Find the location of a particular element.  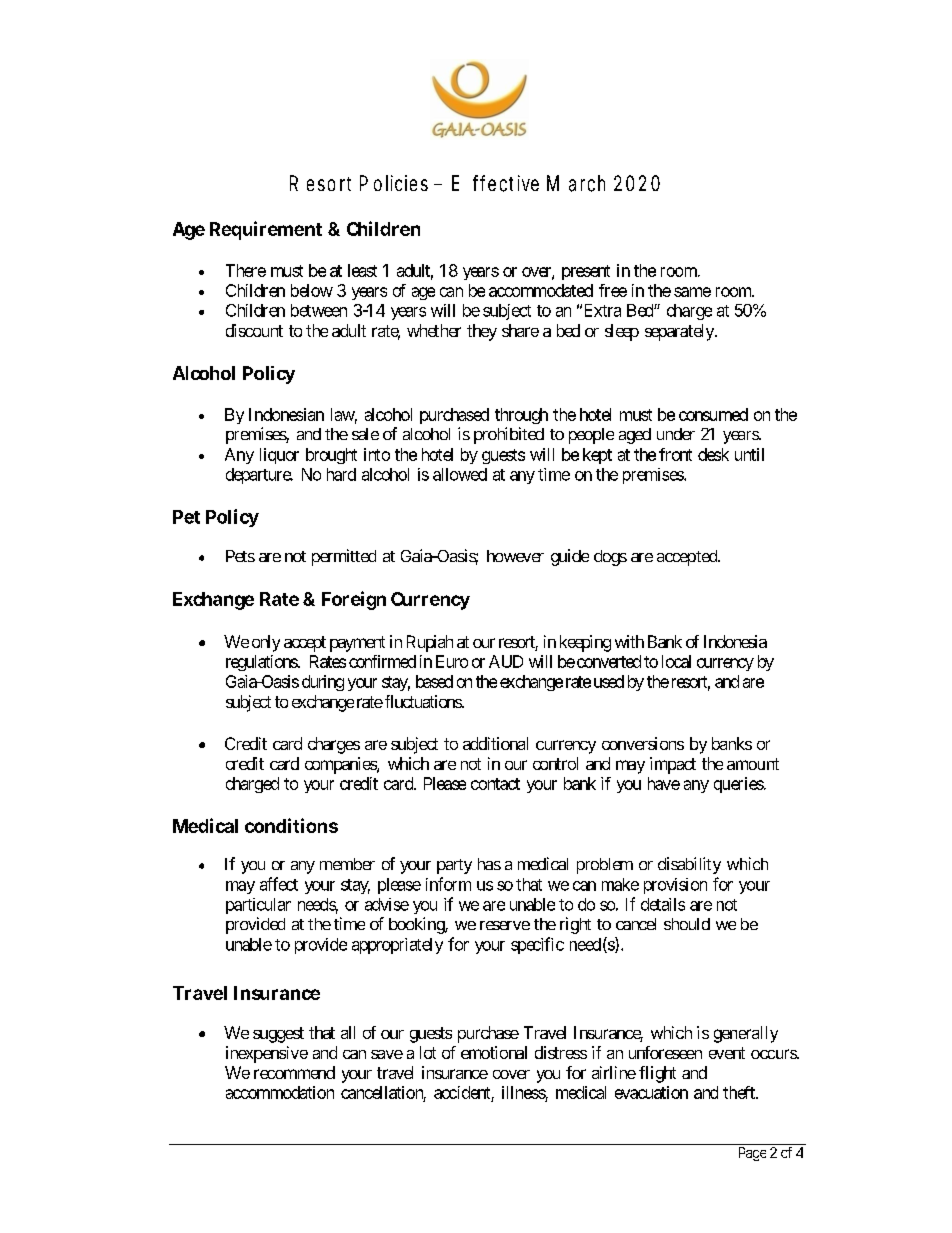

accommodation is located at coordinates (280, 1092).
